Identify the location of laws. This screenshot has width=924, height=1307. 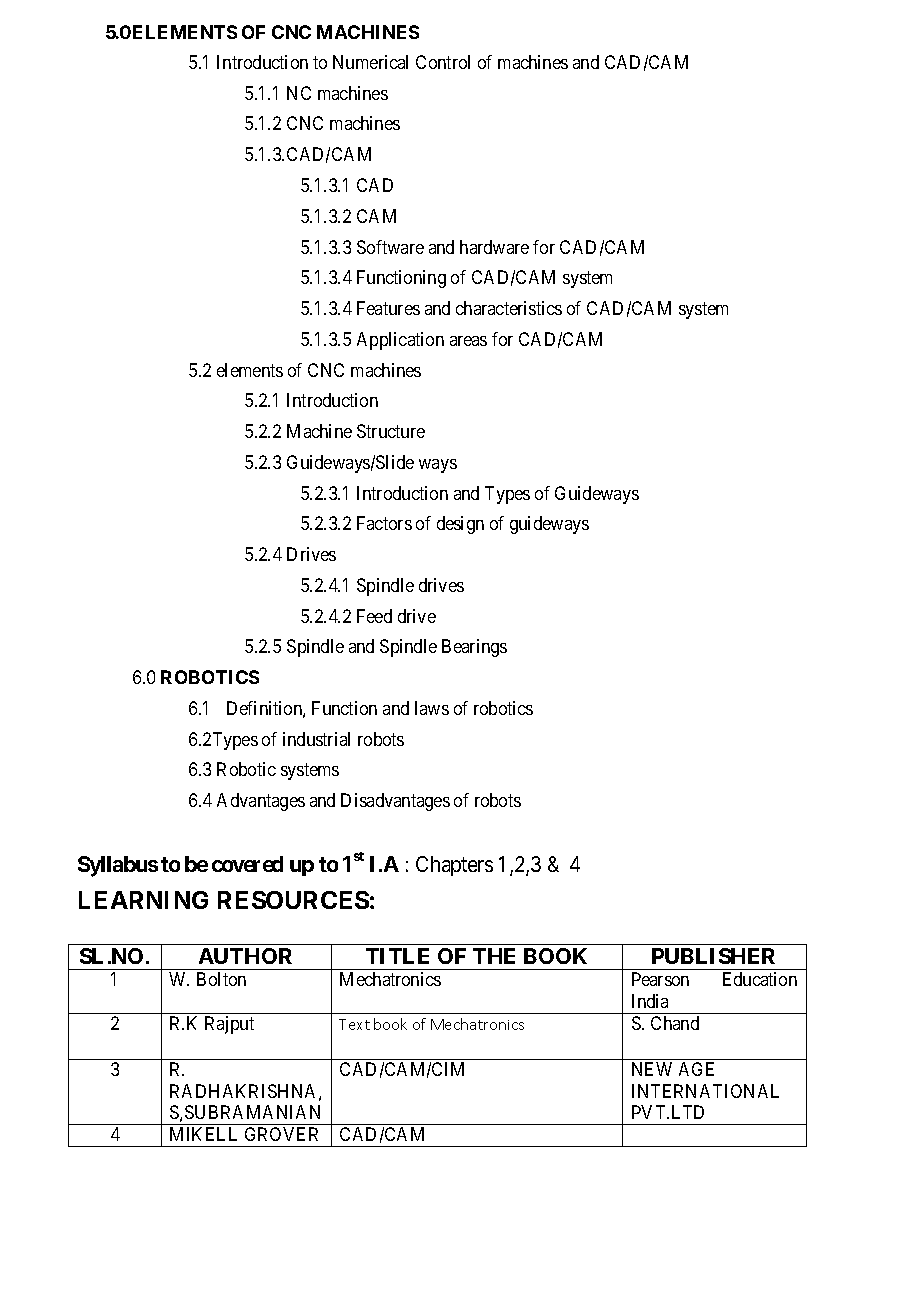
(432, 708).
